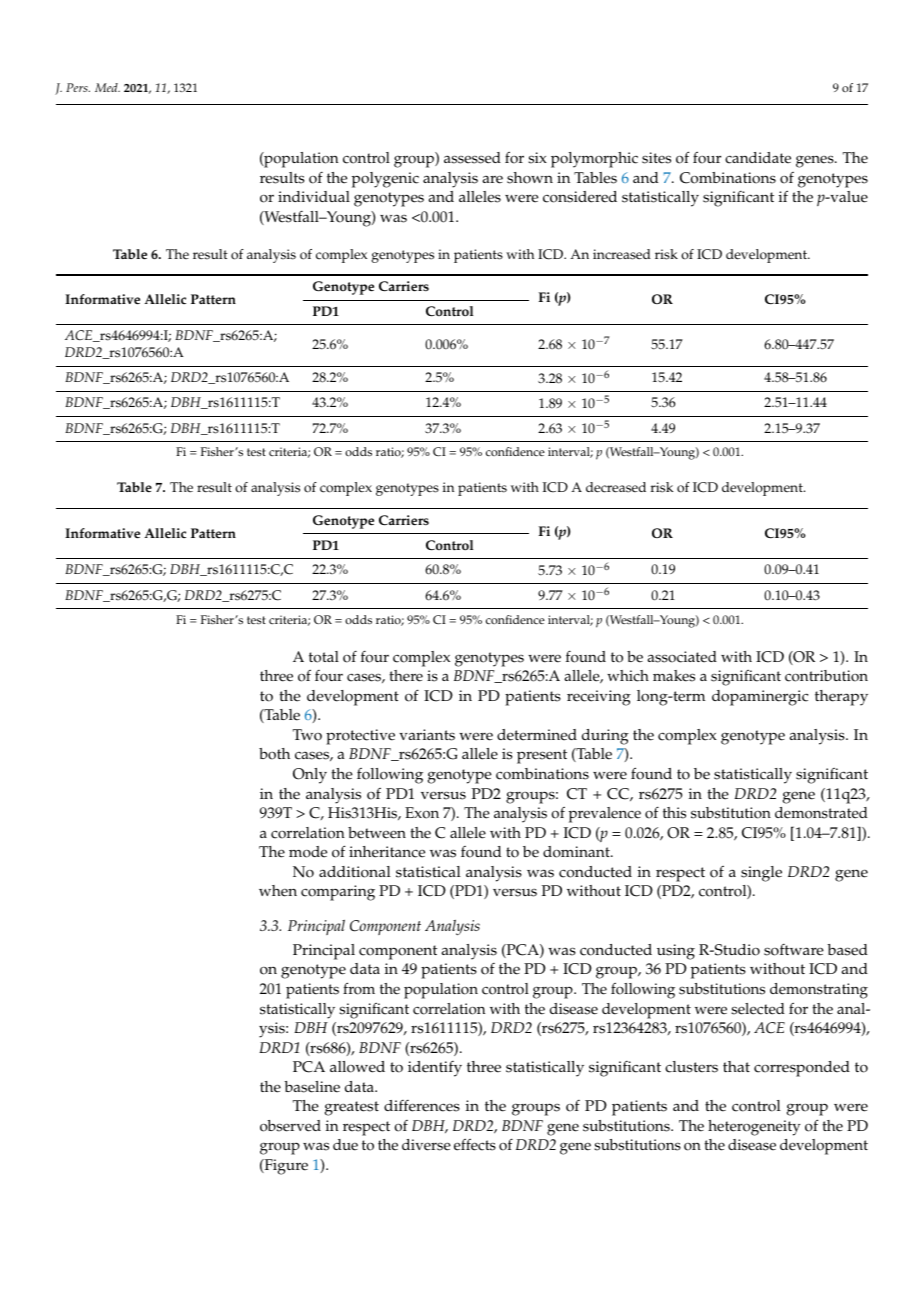  I want to click on observed, so click(290, 1126).
